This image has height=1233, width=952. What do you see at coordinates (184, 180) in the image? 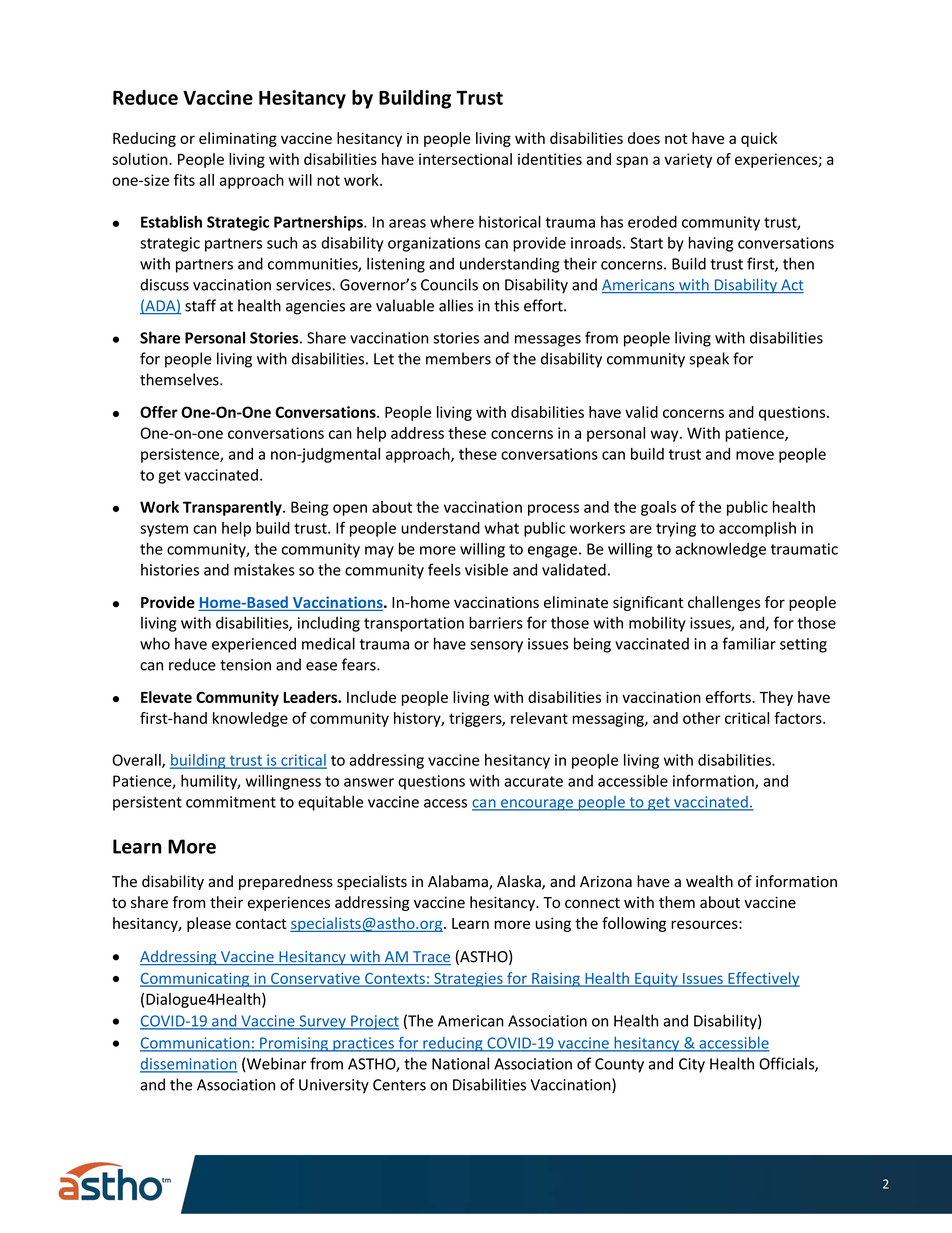
I see `fits` at bounding box center [184, 180].
